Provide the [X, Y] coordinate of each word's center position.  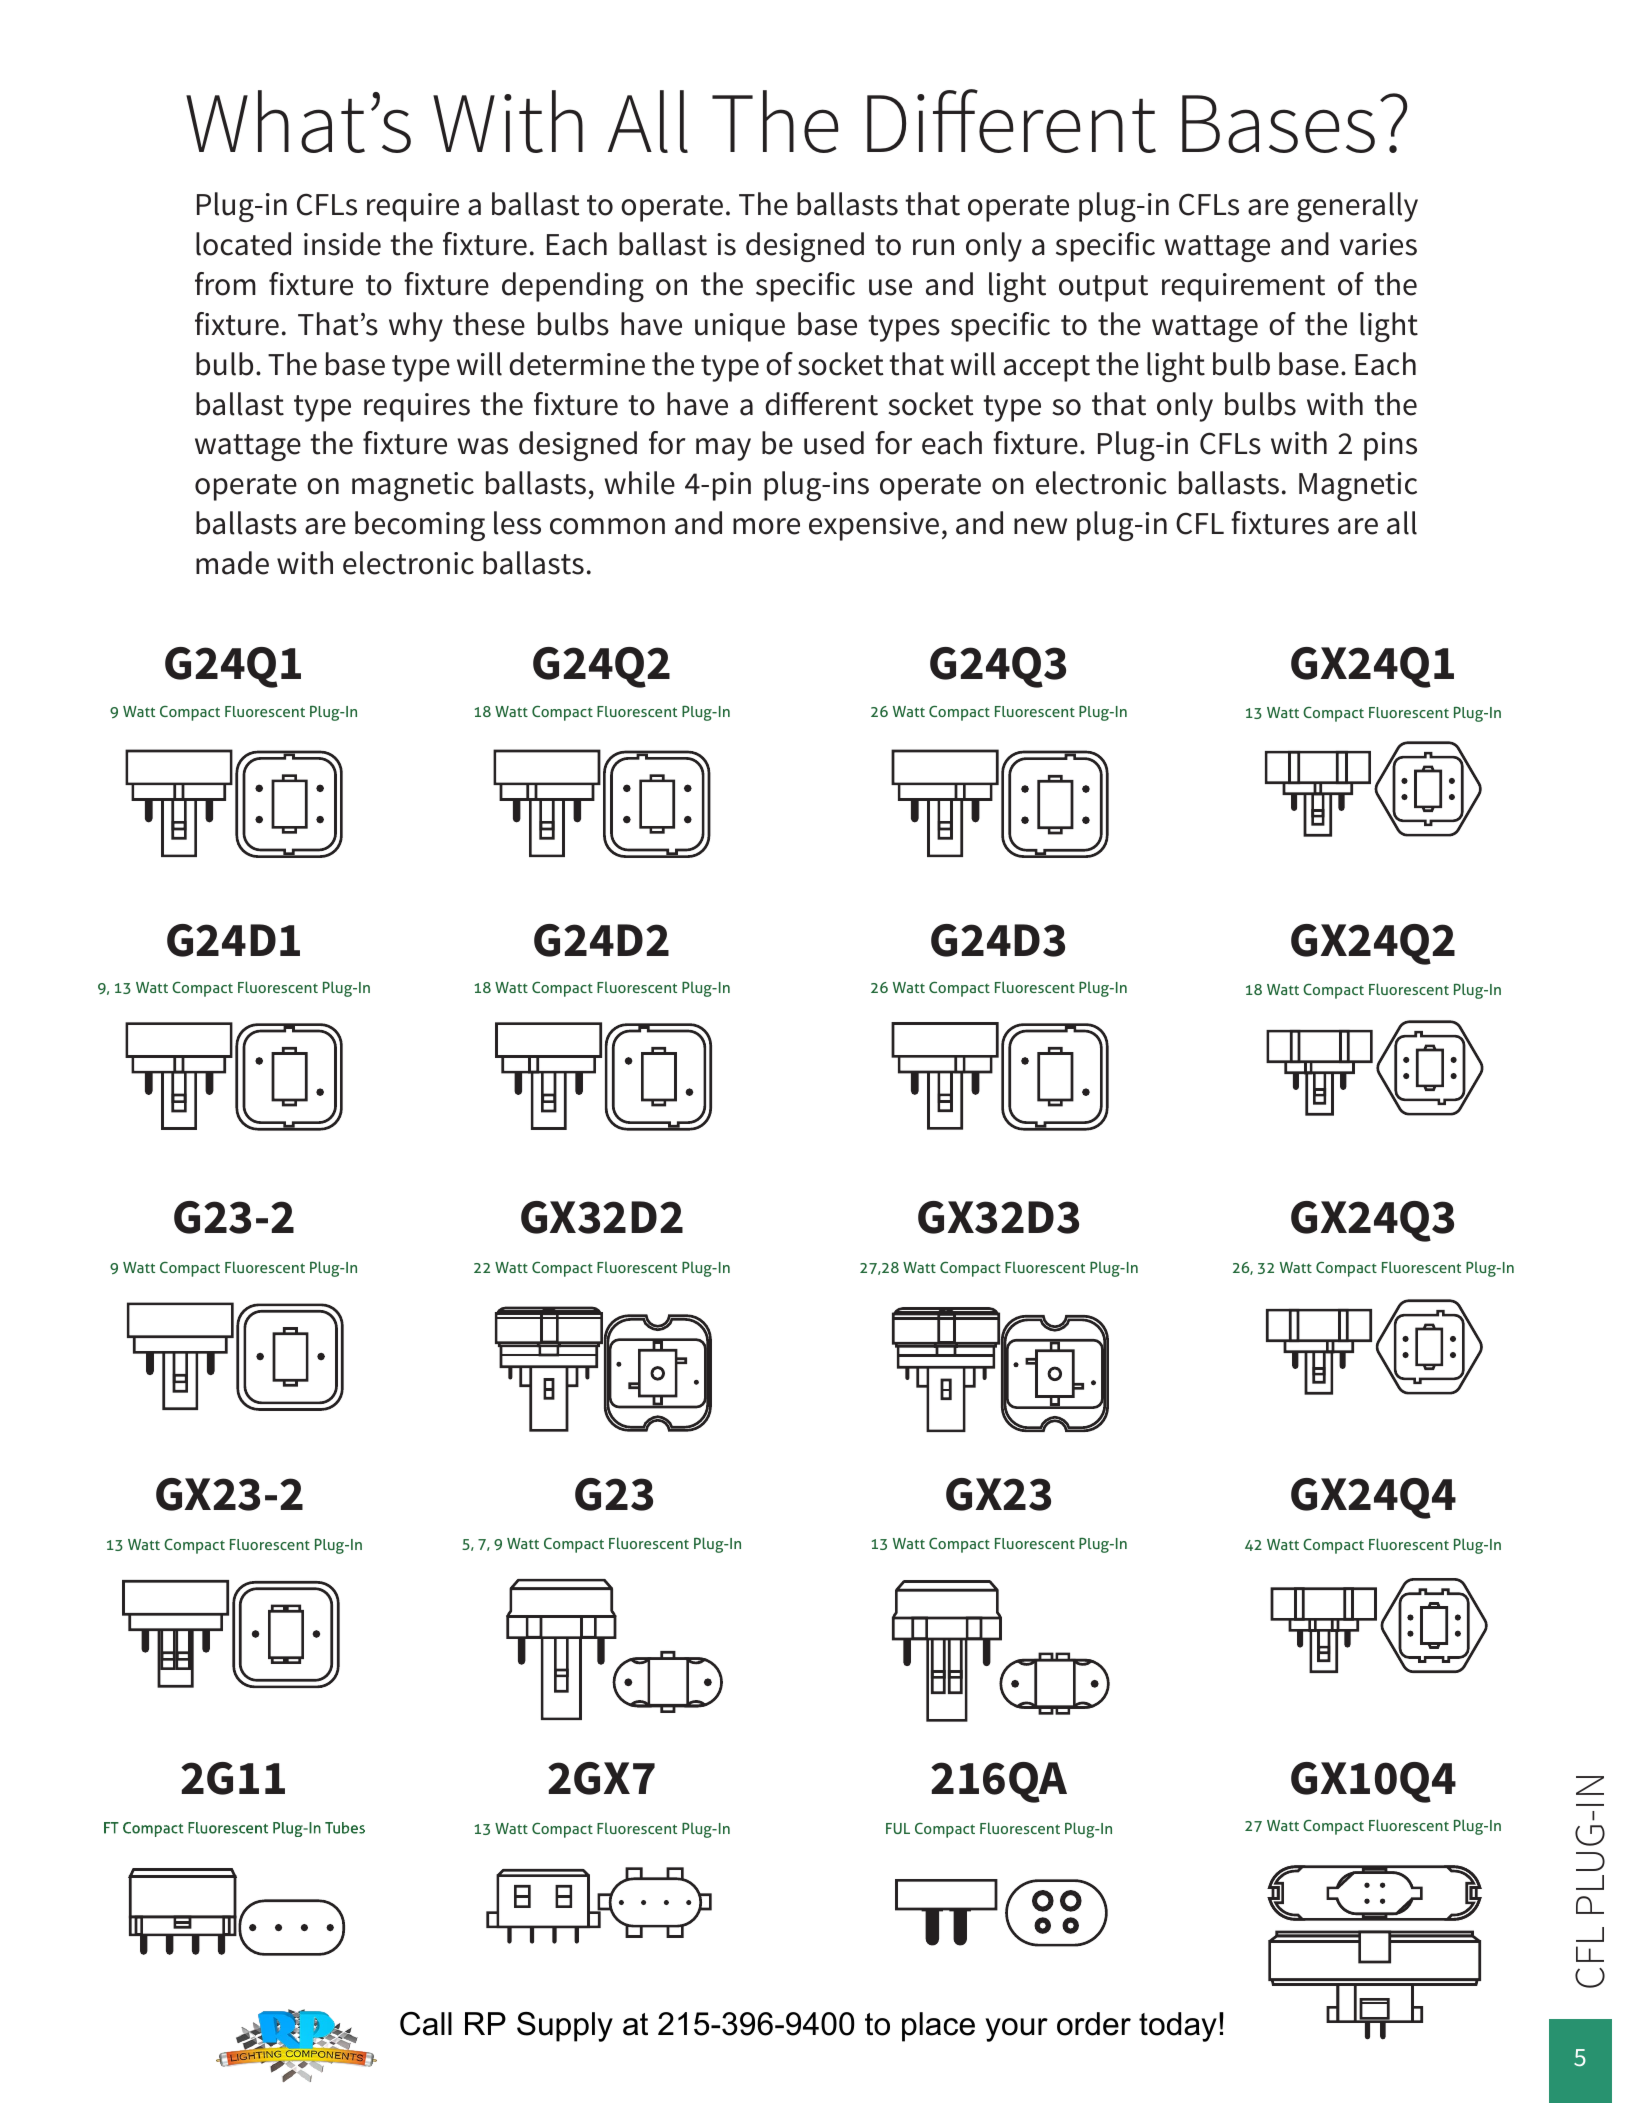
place [938, 2027]
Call [426, 2024]
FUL [898, 1828]
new [1040, 526]
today [1178, 2027]
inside [342, 244]
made [232, 563]
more [766, 526]
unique [740, 327]
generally [1357, 207]
